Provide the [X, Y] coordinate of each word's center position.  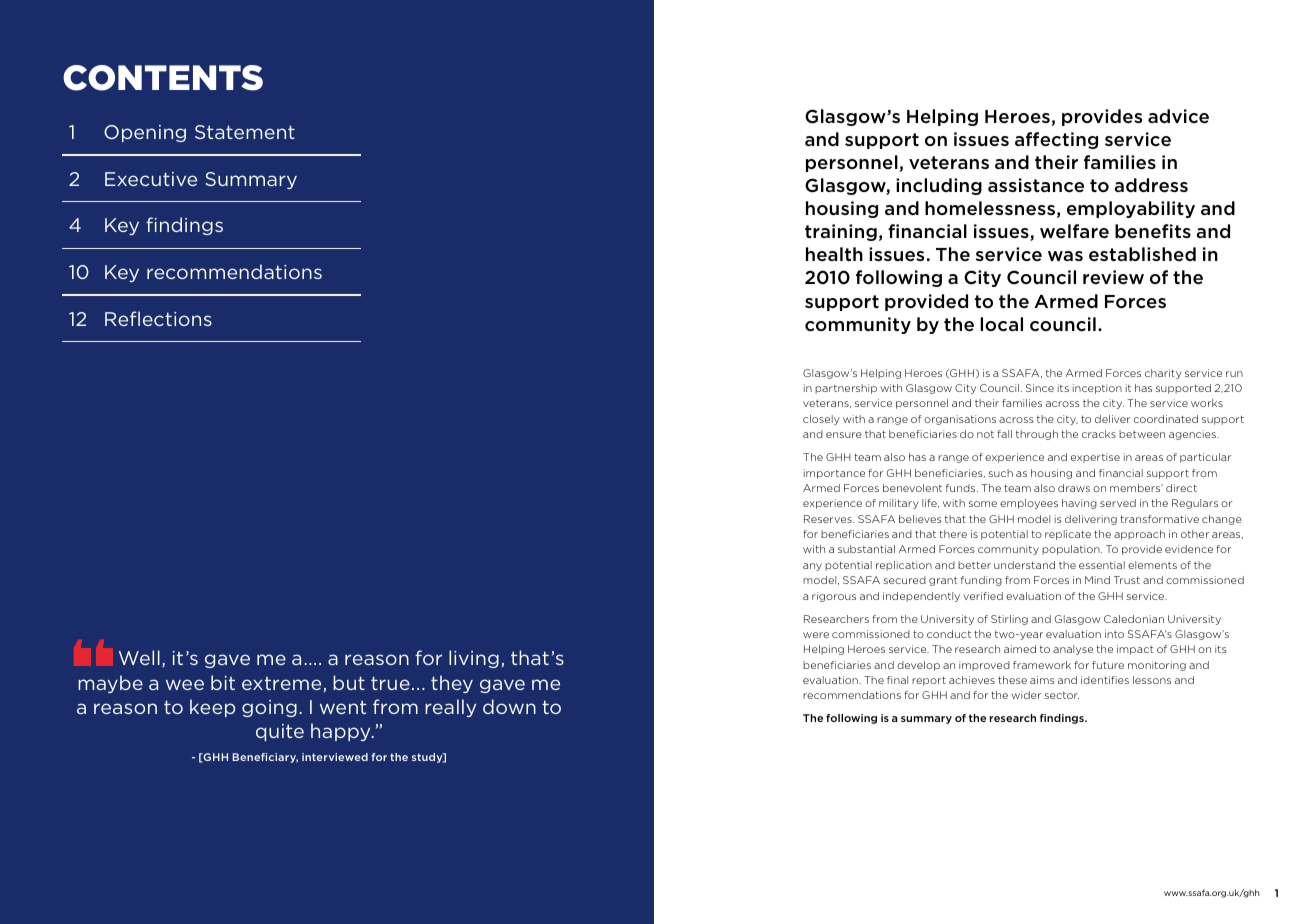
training [841, 232]
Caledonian [1134, 619]
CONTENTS [163, 78]
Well [139, 657]
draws [1074, 488]
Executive [151, 179]
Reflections [158, 318]
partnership [846, 389]
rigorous [834, 597]
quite [280, 732]
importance [834, 474]
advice [1178, 116]
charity [1163, 374]
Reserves [829, 519]
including [939, 186]
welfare [1074, 231]
